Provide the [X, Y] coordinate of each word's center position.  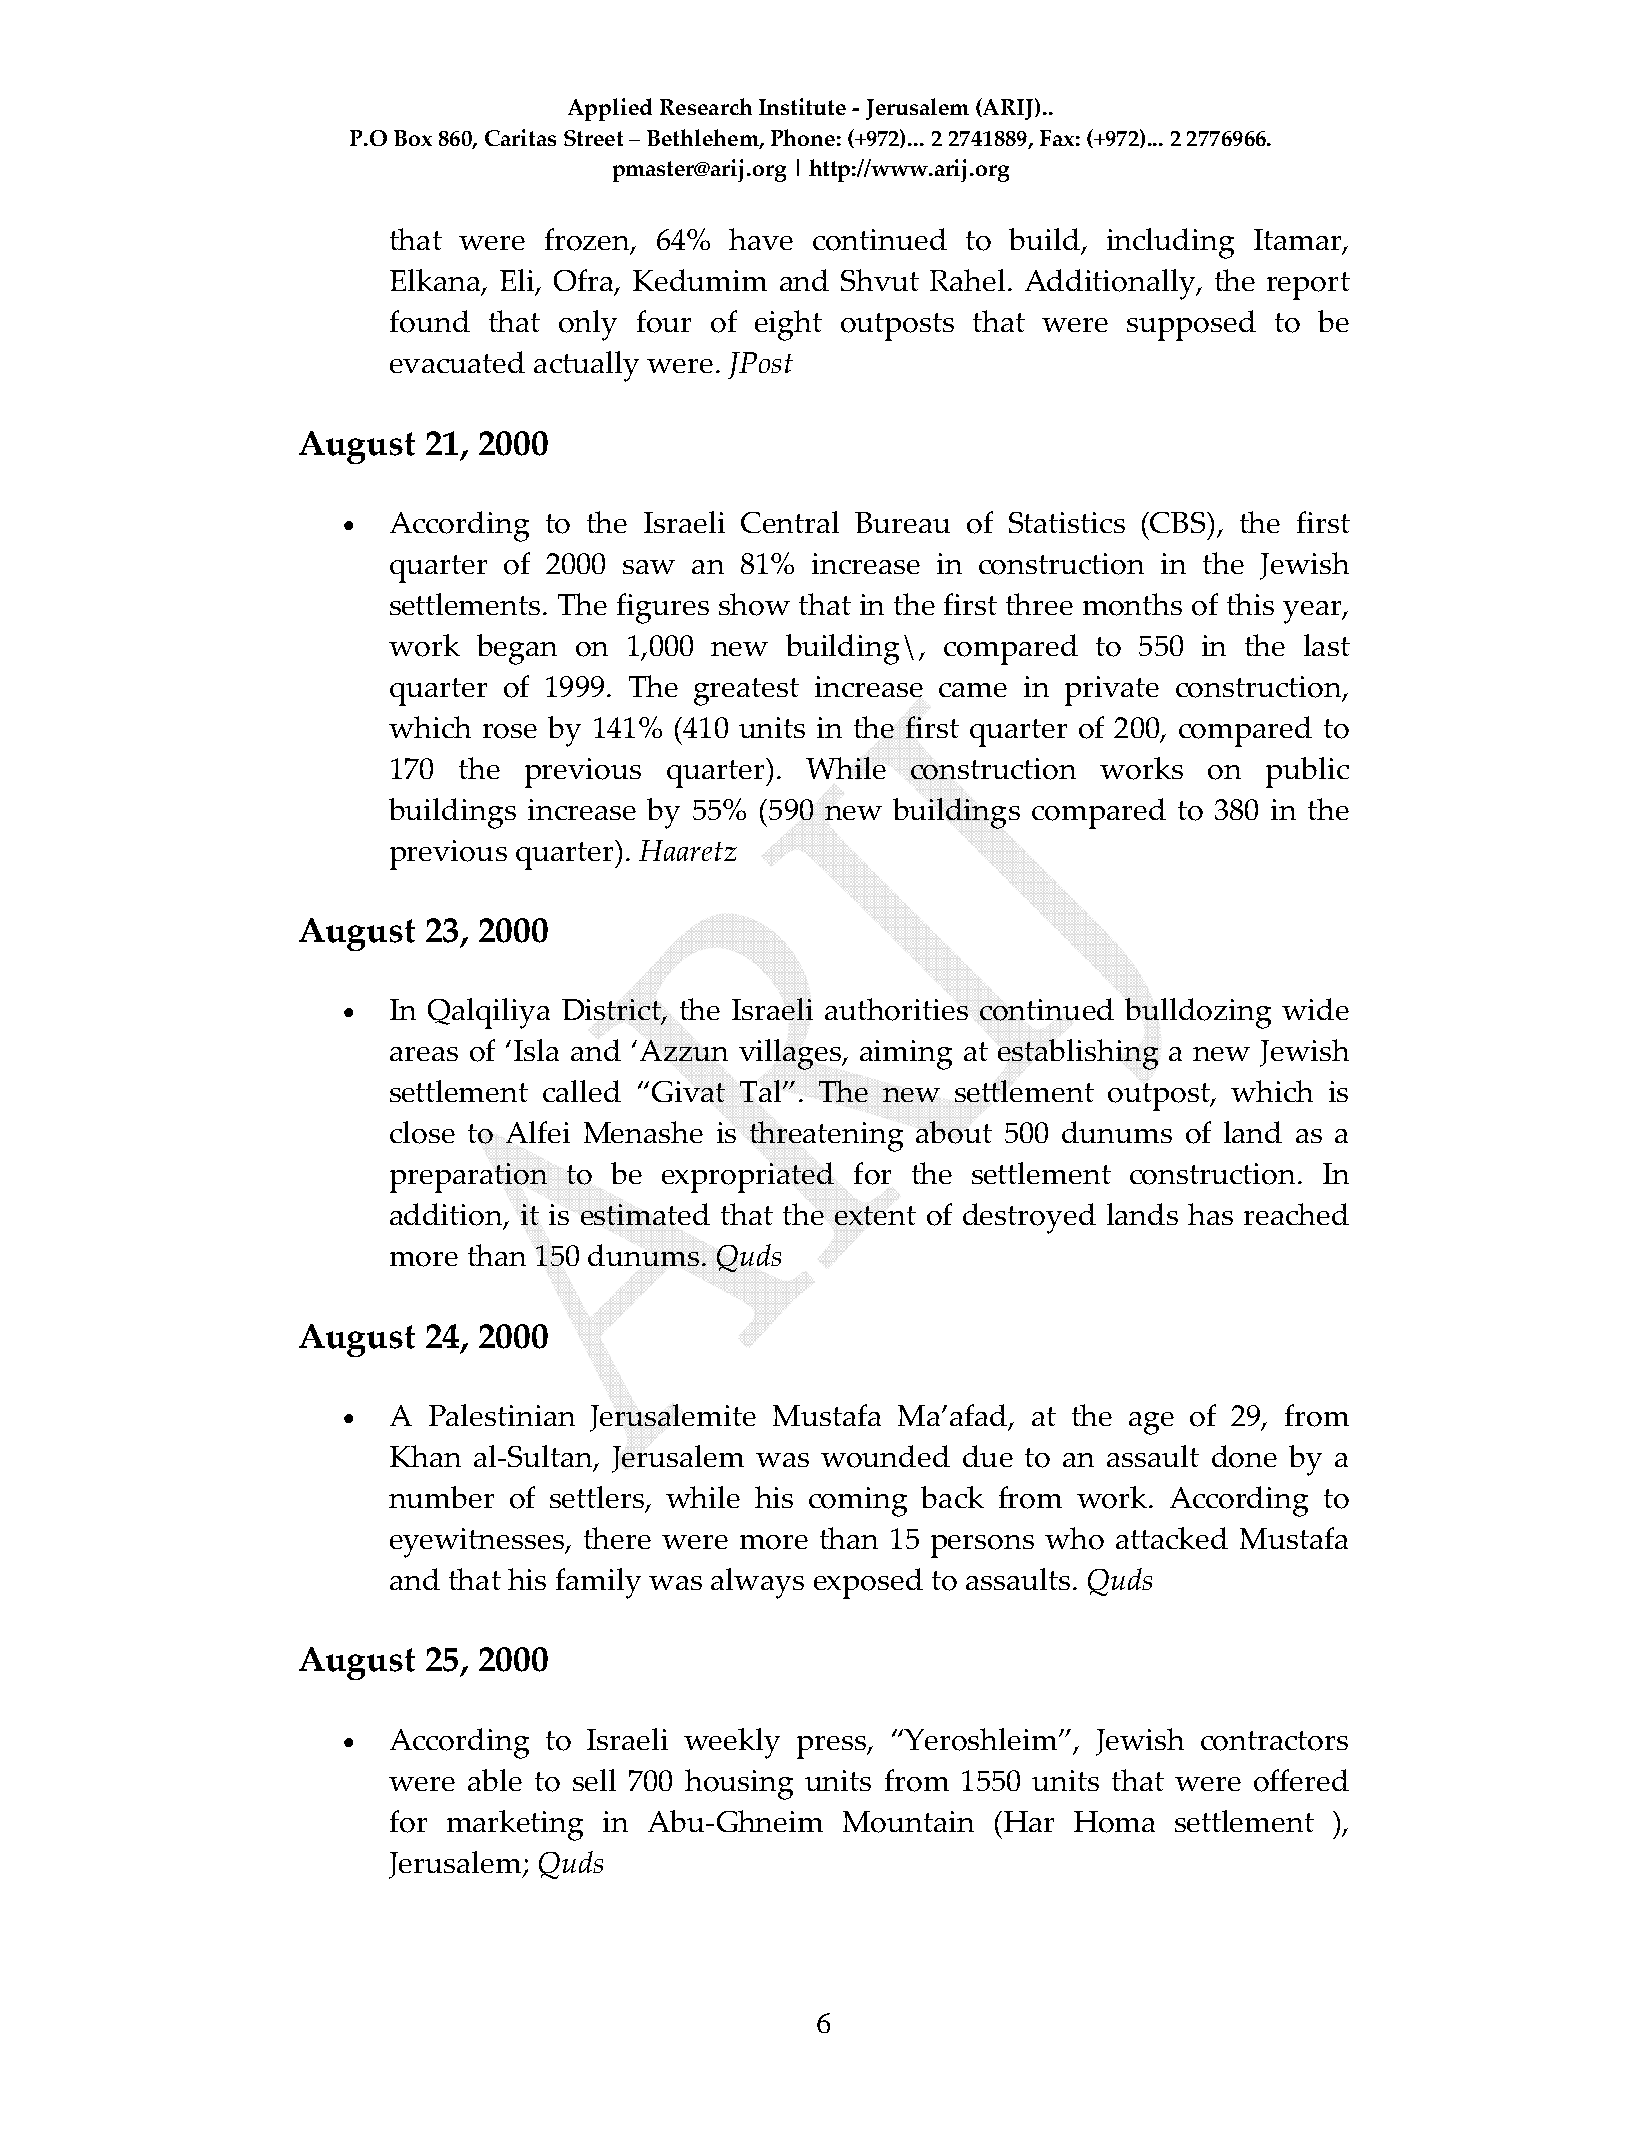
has [1210, 1214]
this [1250, 604]
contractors [1274, 1741]
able [495, 1780]
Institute [802, 106]
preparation [468, 1178]
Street [593, 138]
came [973, 690]
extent [875, 1215]
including [1170, 243]
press [833, 1747]
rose [510, 731]
